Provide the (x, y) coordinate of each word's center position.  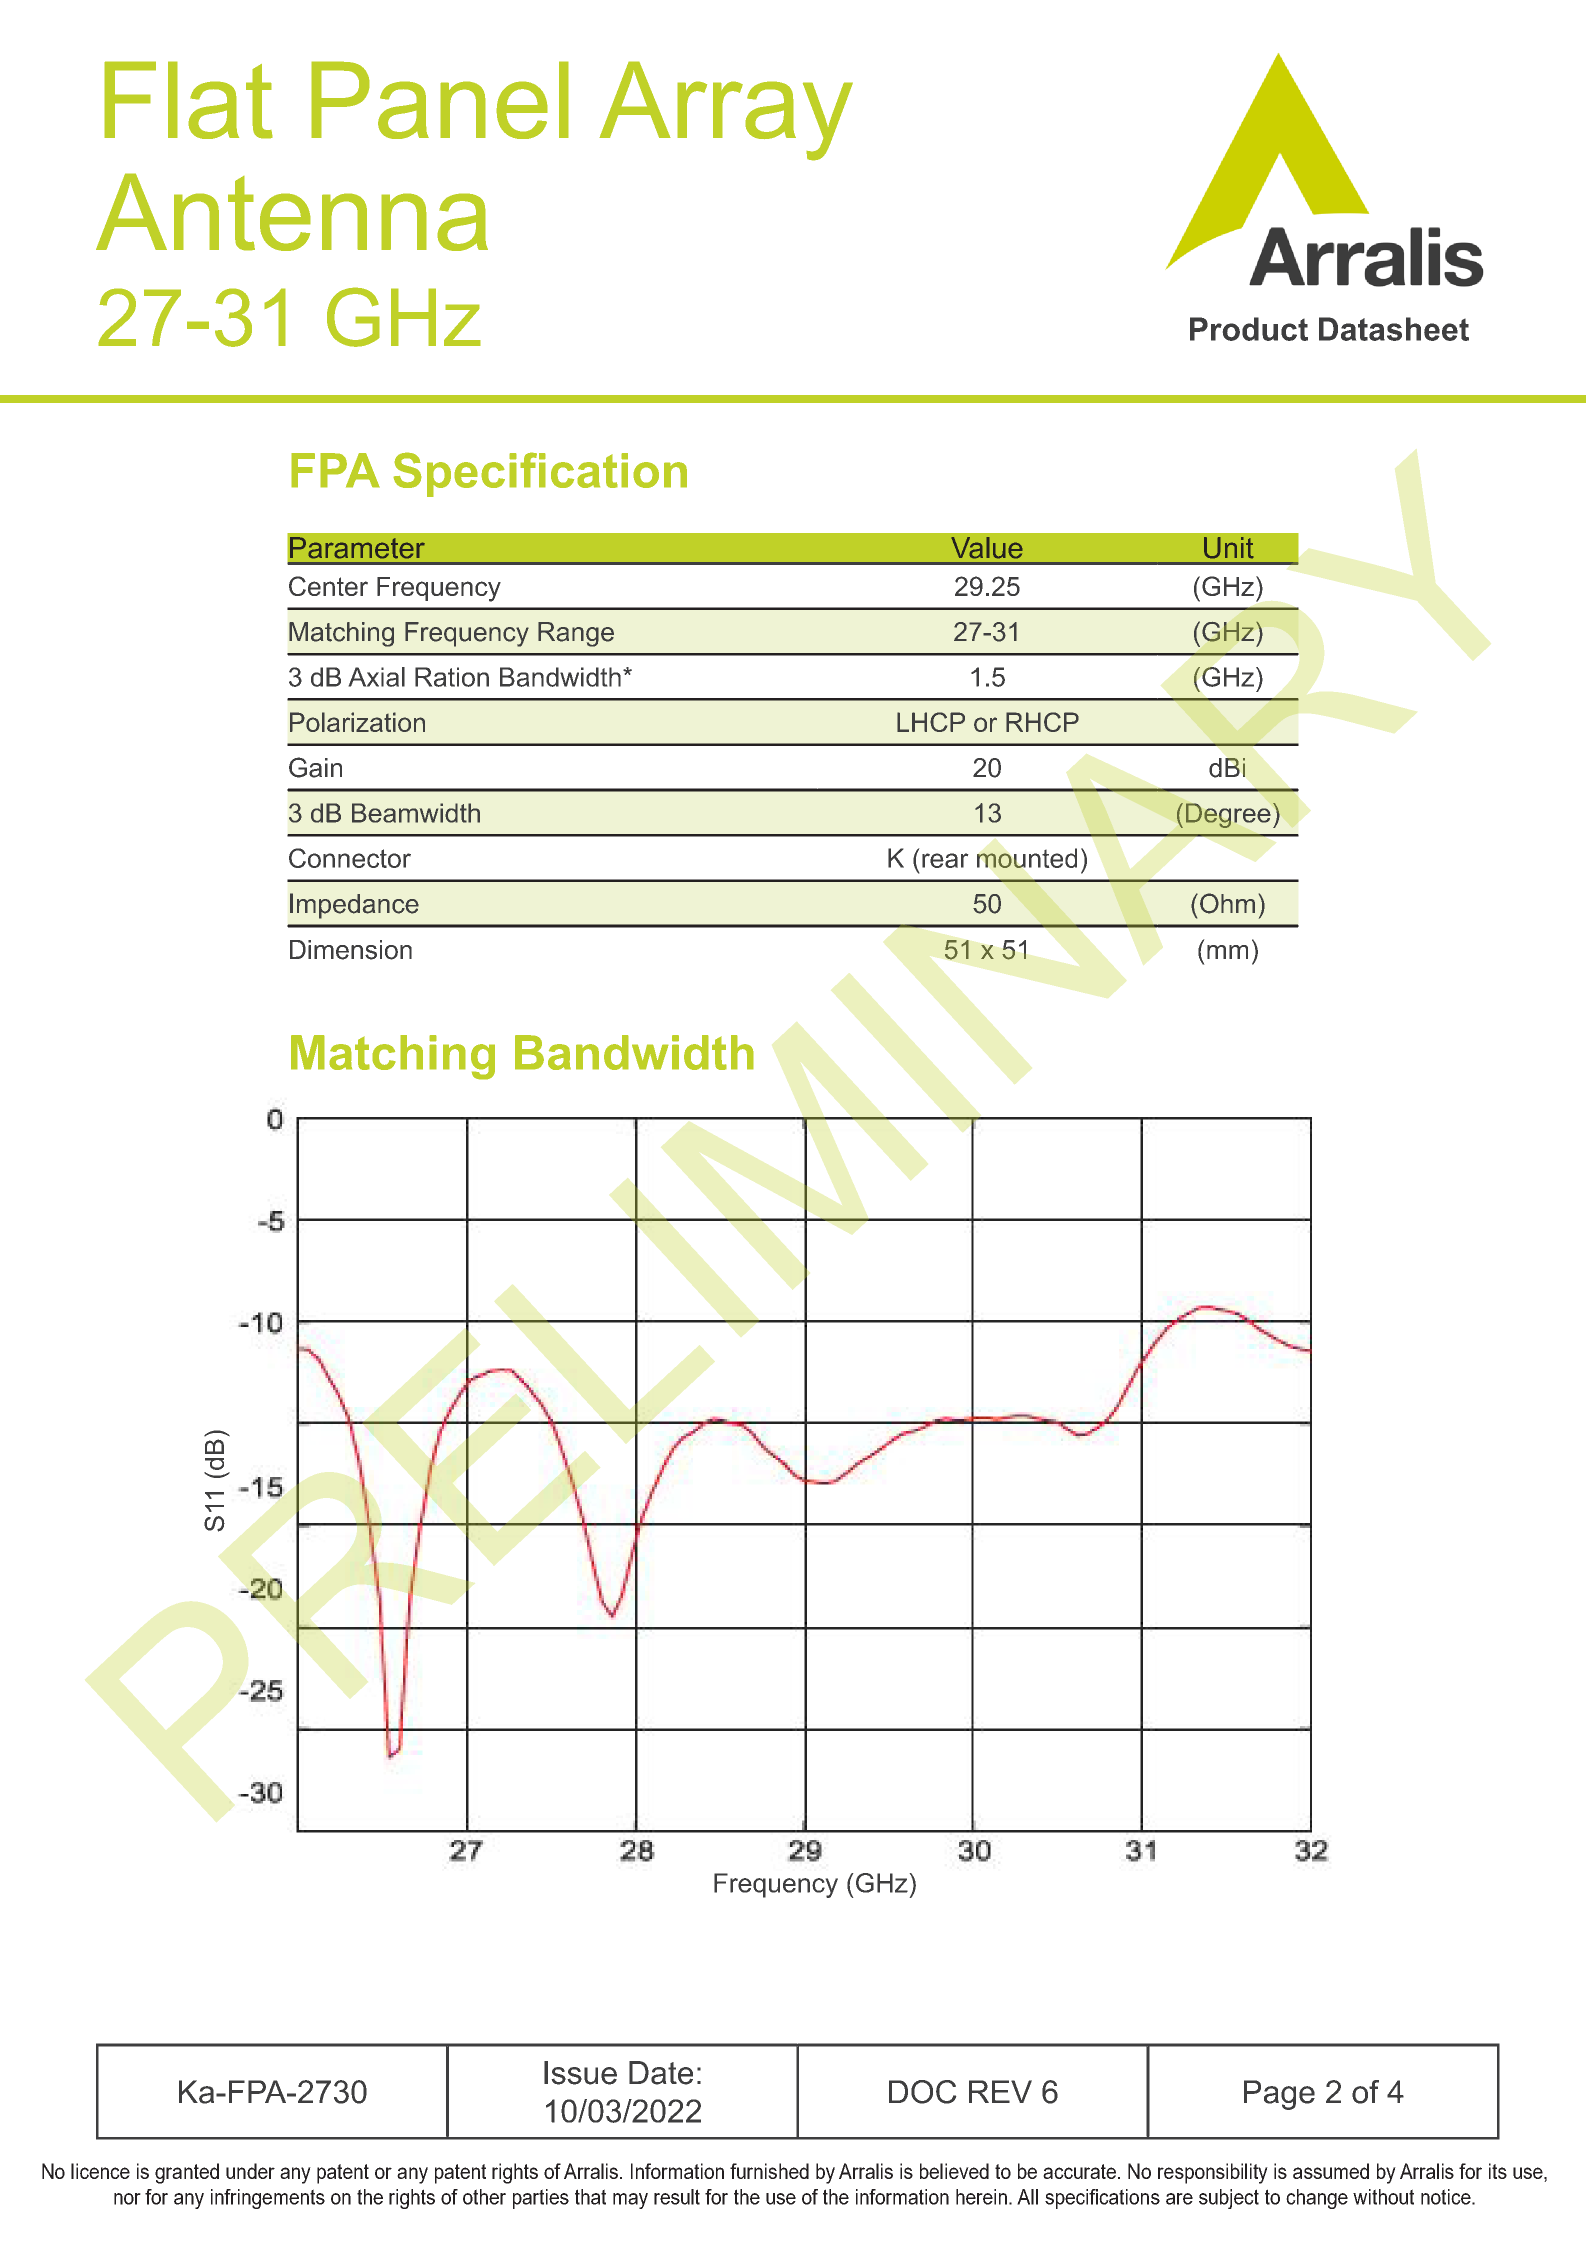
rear (945, 860)
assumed (1331, 2171)
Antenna (292, 212)
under (250, 2171)
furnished (769, 2171)
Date (661, 2073)
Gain (315, 767)
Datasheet (1394, 329)
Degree (1228, 815)
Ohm (1227, 903)
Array (726, 111)
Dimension (351, 950)
